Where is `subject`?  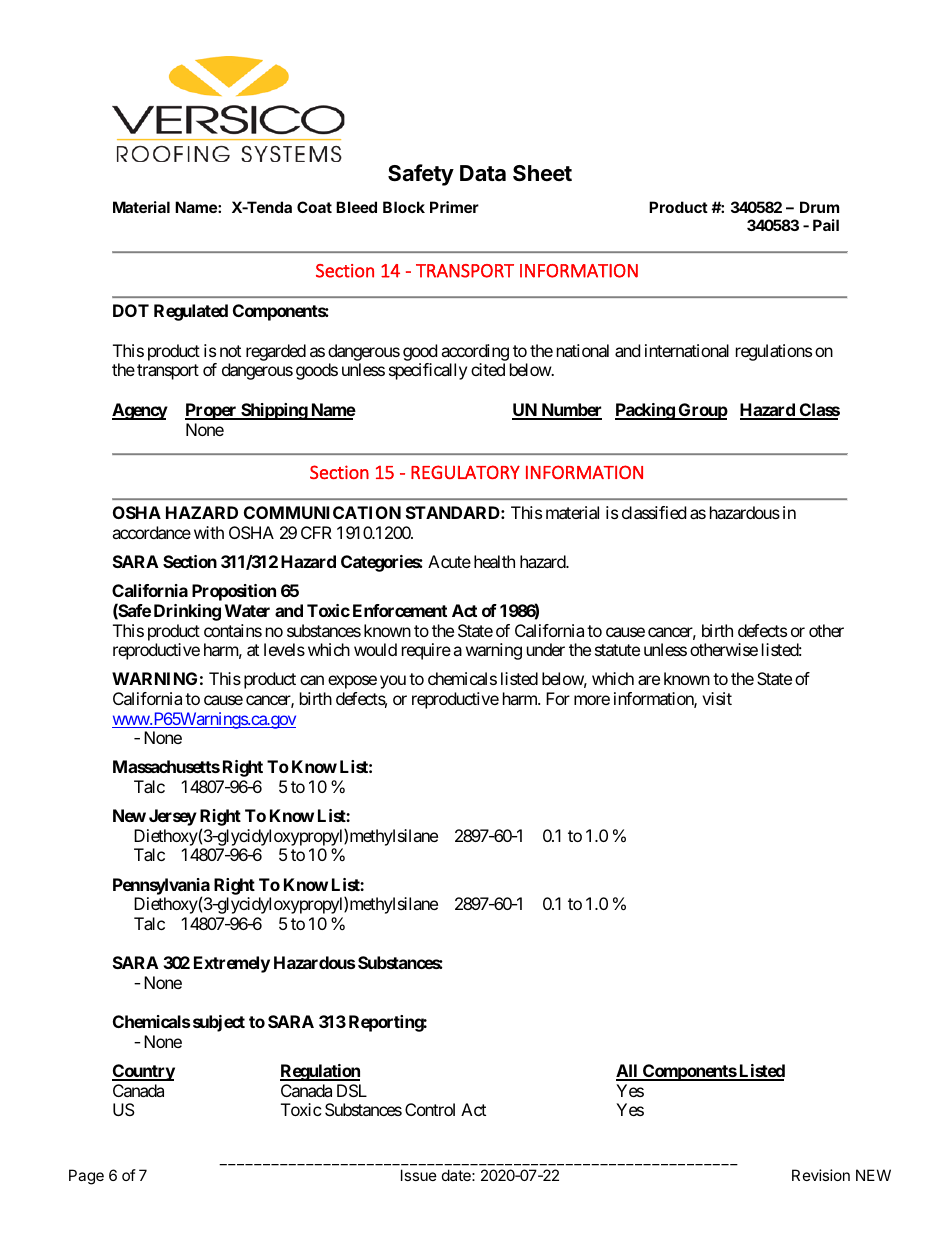
subject is located at coordinates (219, 1023).
